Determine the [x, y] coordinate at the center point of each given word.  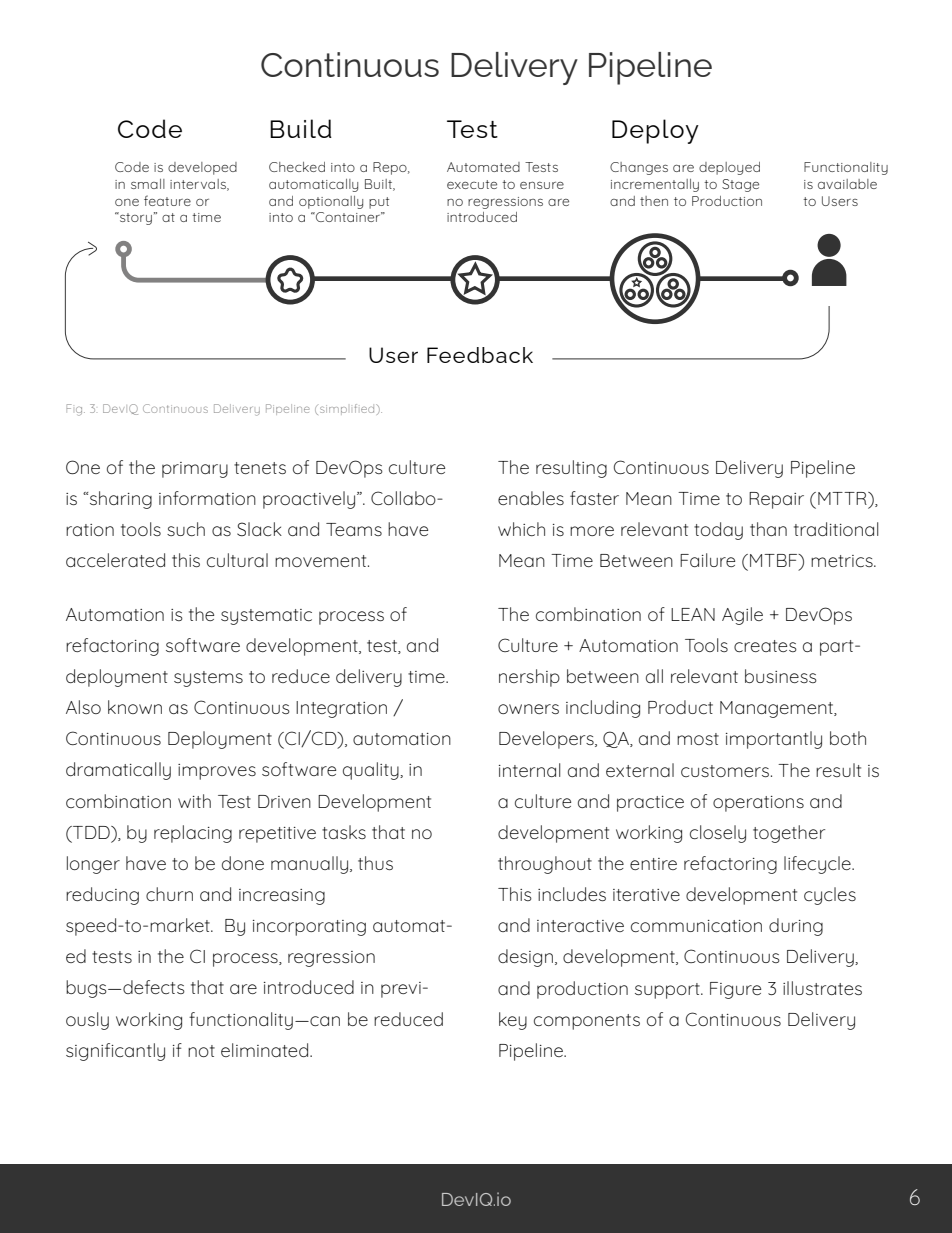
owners [528, 709]
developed [202, 168]
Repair [776, 500]
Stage [740, 185]
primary [195, 470]
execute [472, 184]
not [201, 1051]
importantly [774, 740]
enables [531, 498]
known [135, 707]
